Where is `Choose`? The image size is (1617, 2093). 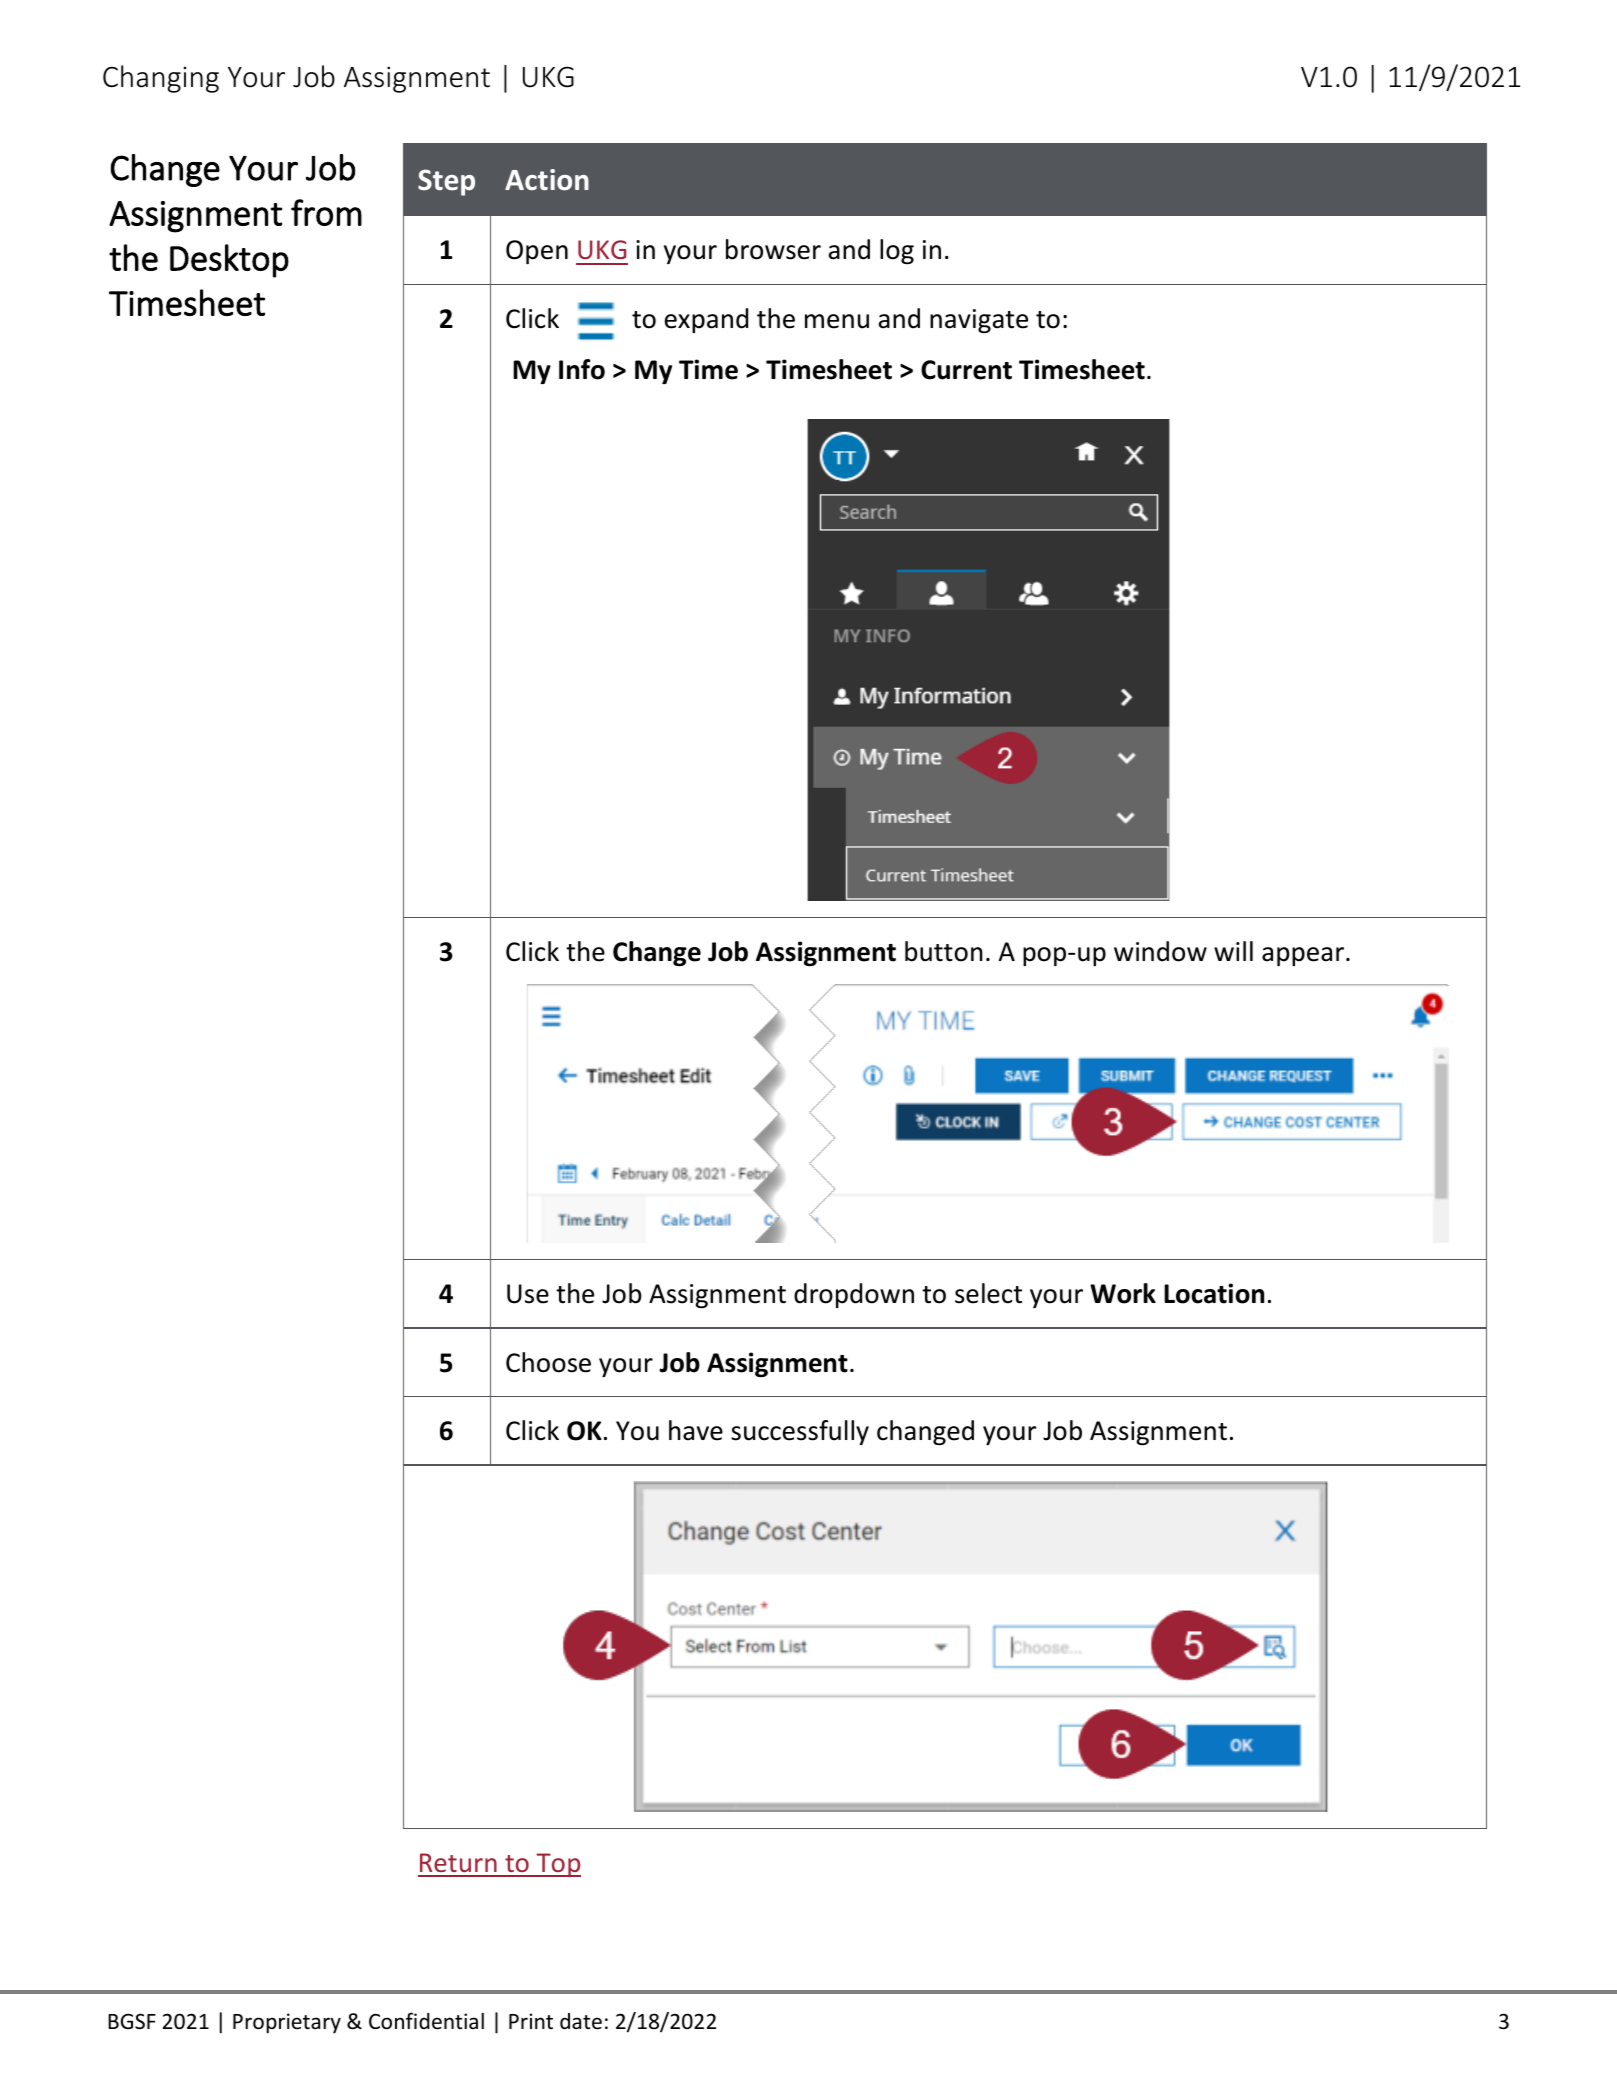 Choose is located at coordinates (548, 1362).
